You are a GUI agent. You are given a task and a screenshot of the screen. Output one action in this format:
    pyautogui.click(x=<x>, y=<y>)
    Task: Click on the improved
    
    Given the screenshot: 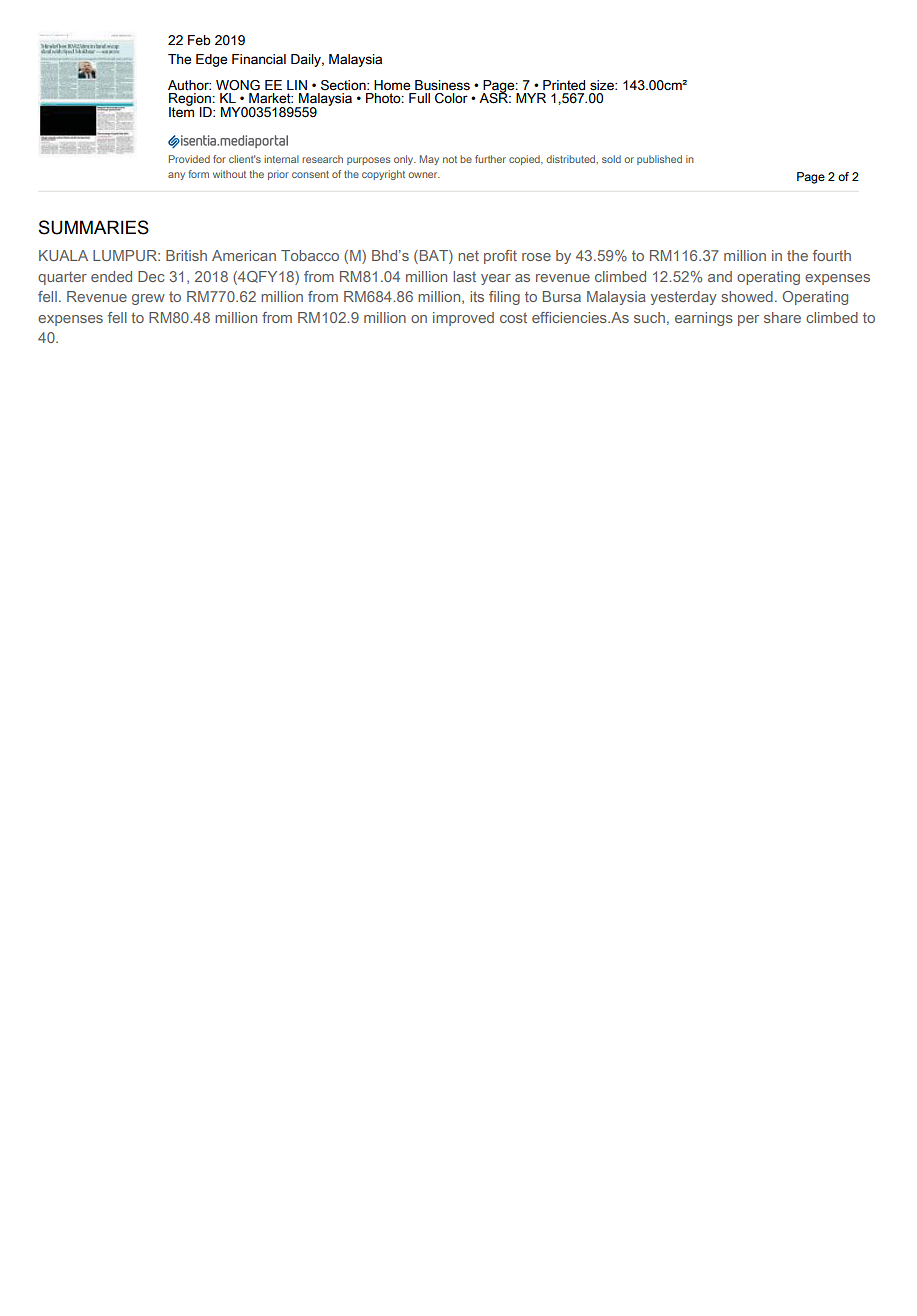 What is the action you would take?
    pyautogui.click(x=463, y=319)
